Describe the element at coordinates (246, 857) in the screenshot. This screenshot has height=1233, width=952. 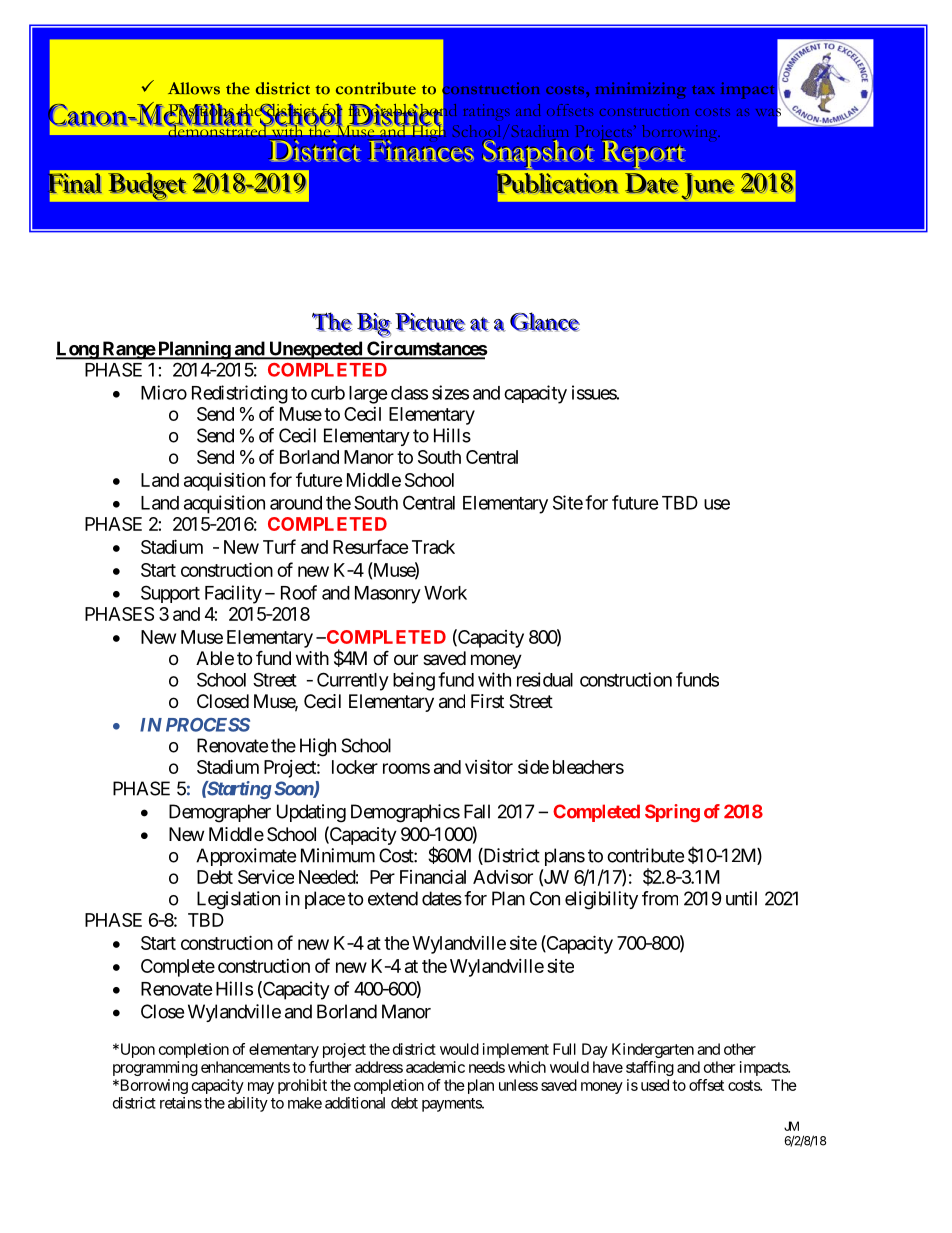
I see `Approximate` at that location.
